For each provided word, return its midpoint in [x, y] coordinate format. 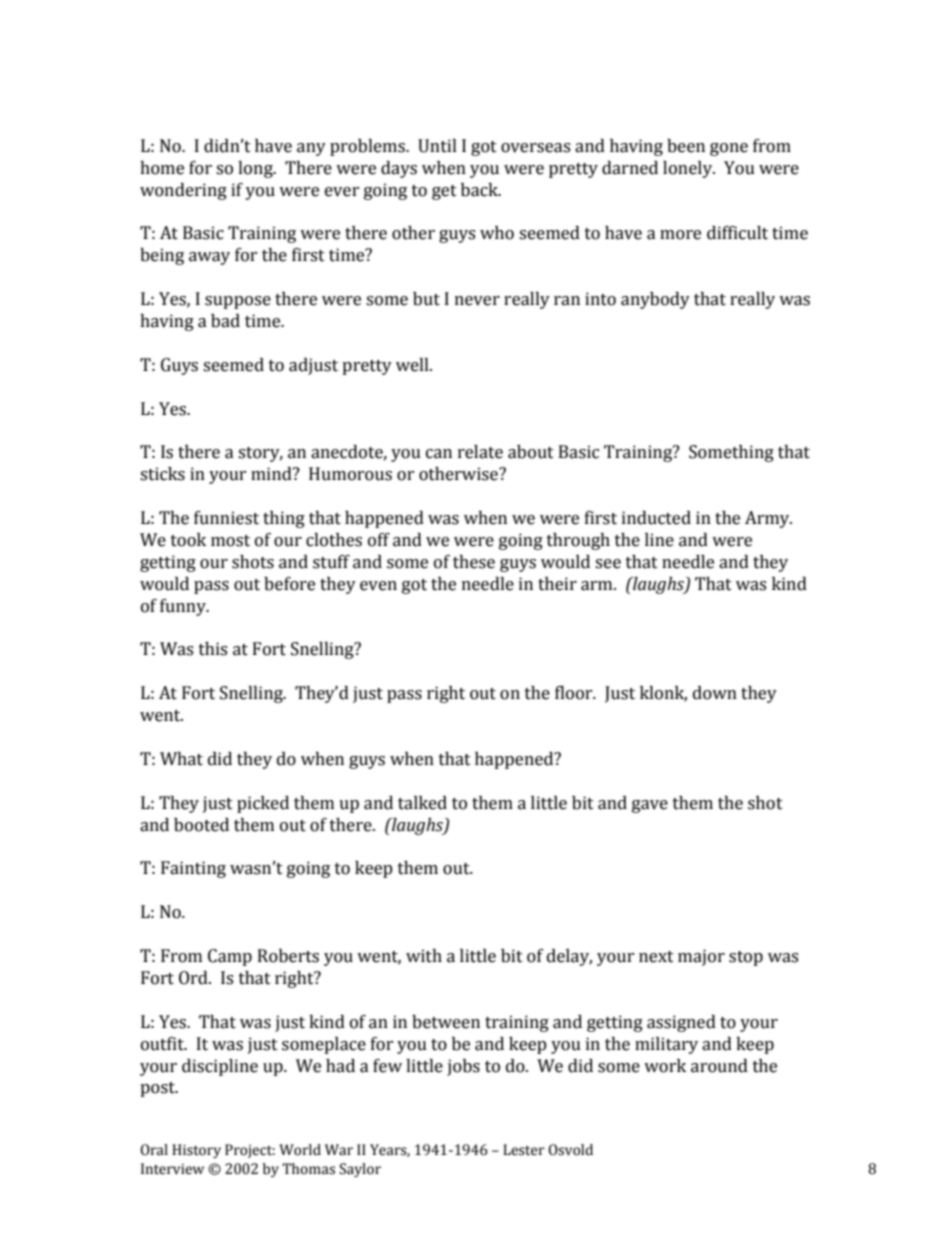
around [719, 1066]
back [480, 190]
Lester [524, 1150]
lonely [689, 169]
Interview [172, 1169]
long [256, 169]
